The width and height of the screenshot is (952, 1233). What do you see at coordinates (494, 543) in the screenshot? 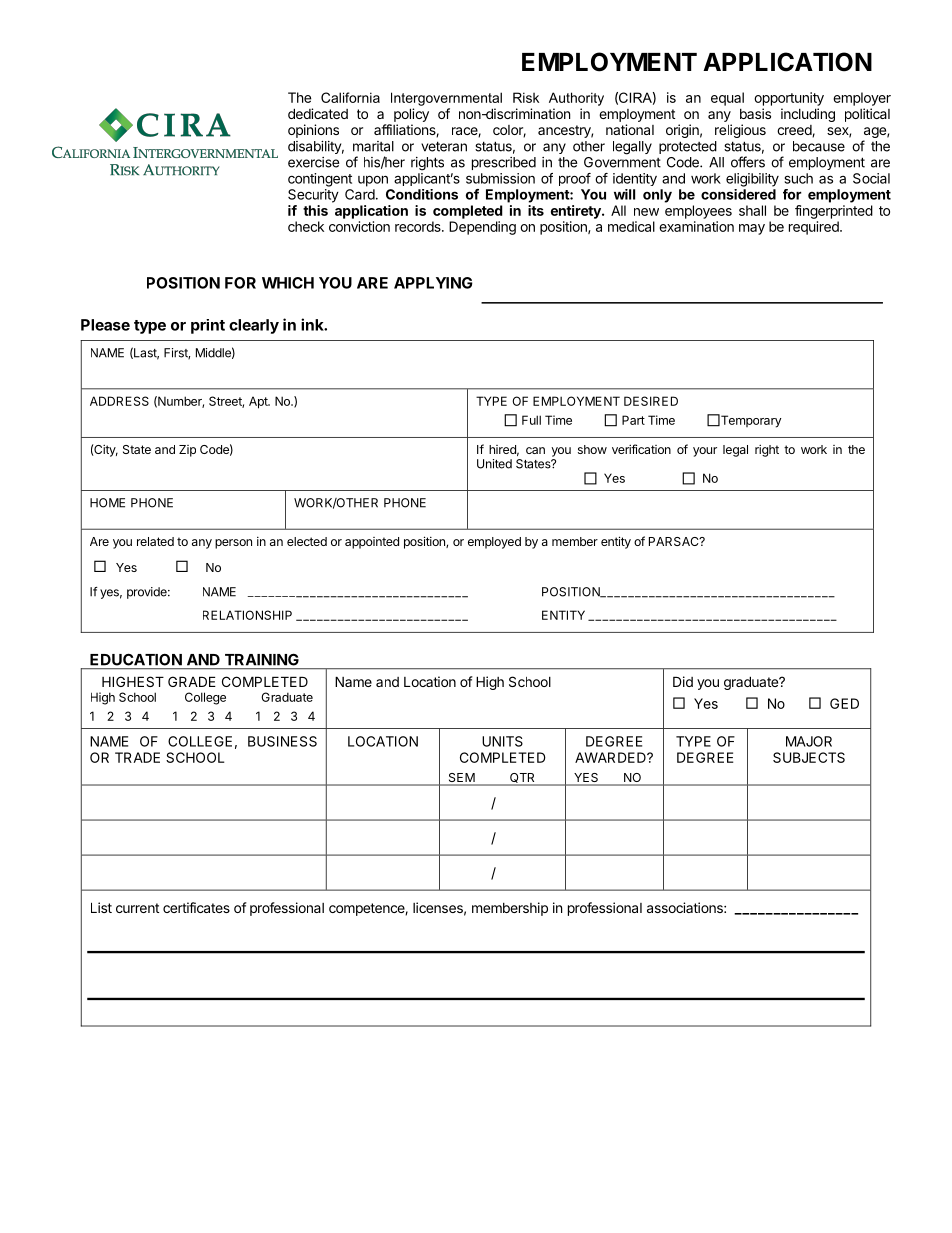
I see `employed` at bounding box center [494, 543].
